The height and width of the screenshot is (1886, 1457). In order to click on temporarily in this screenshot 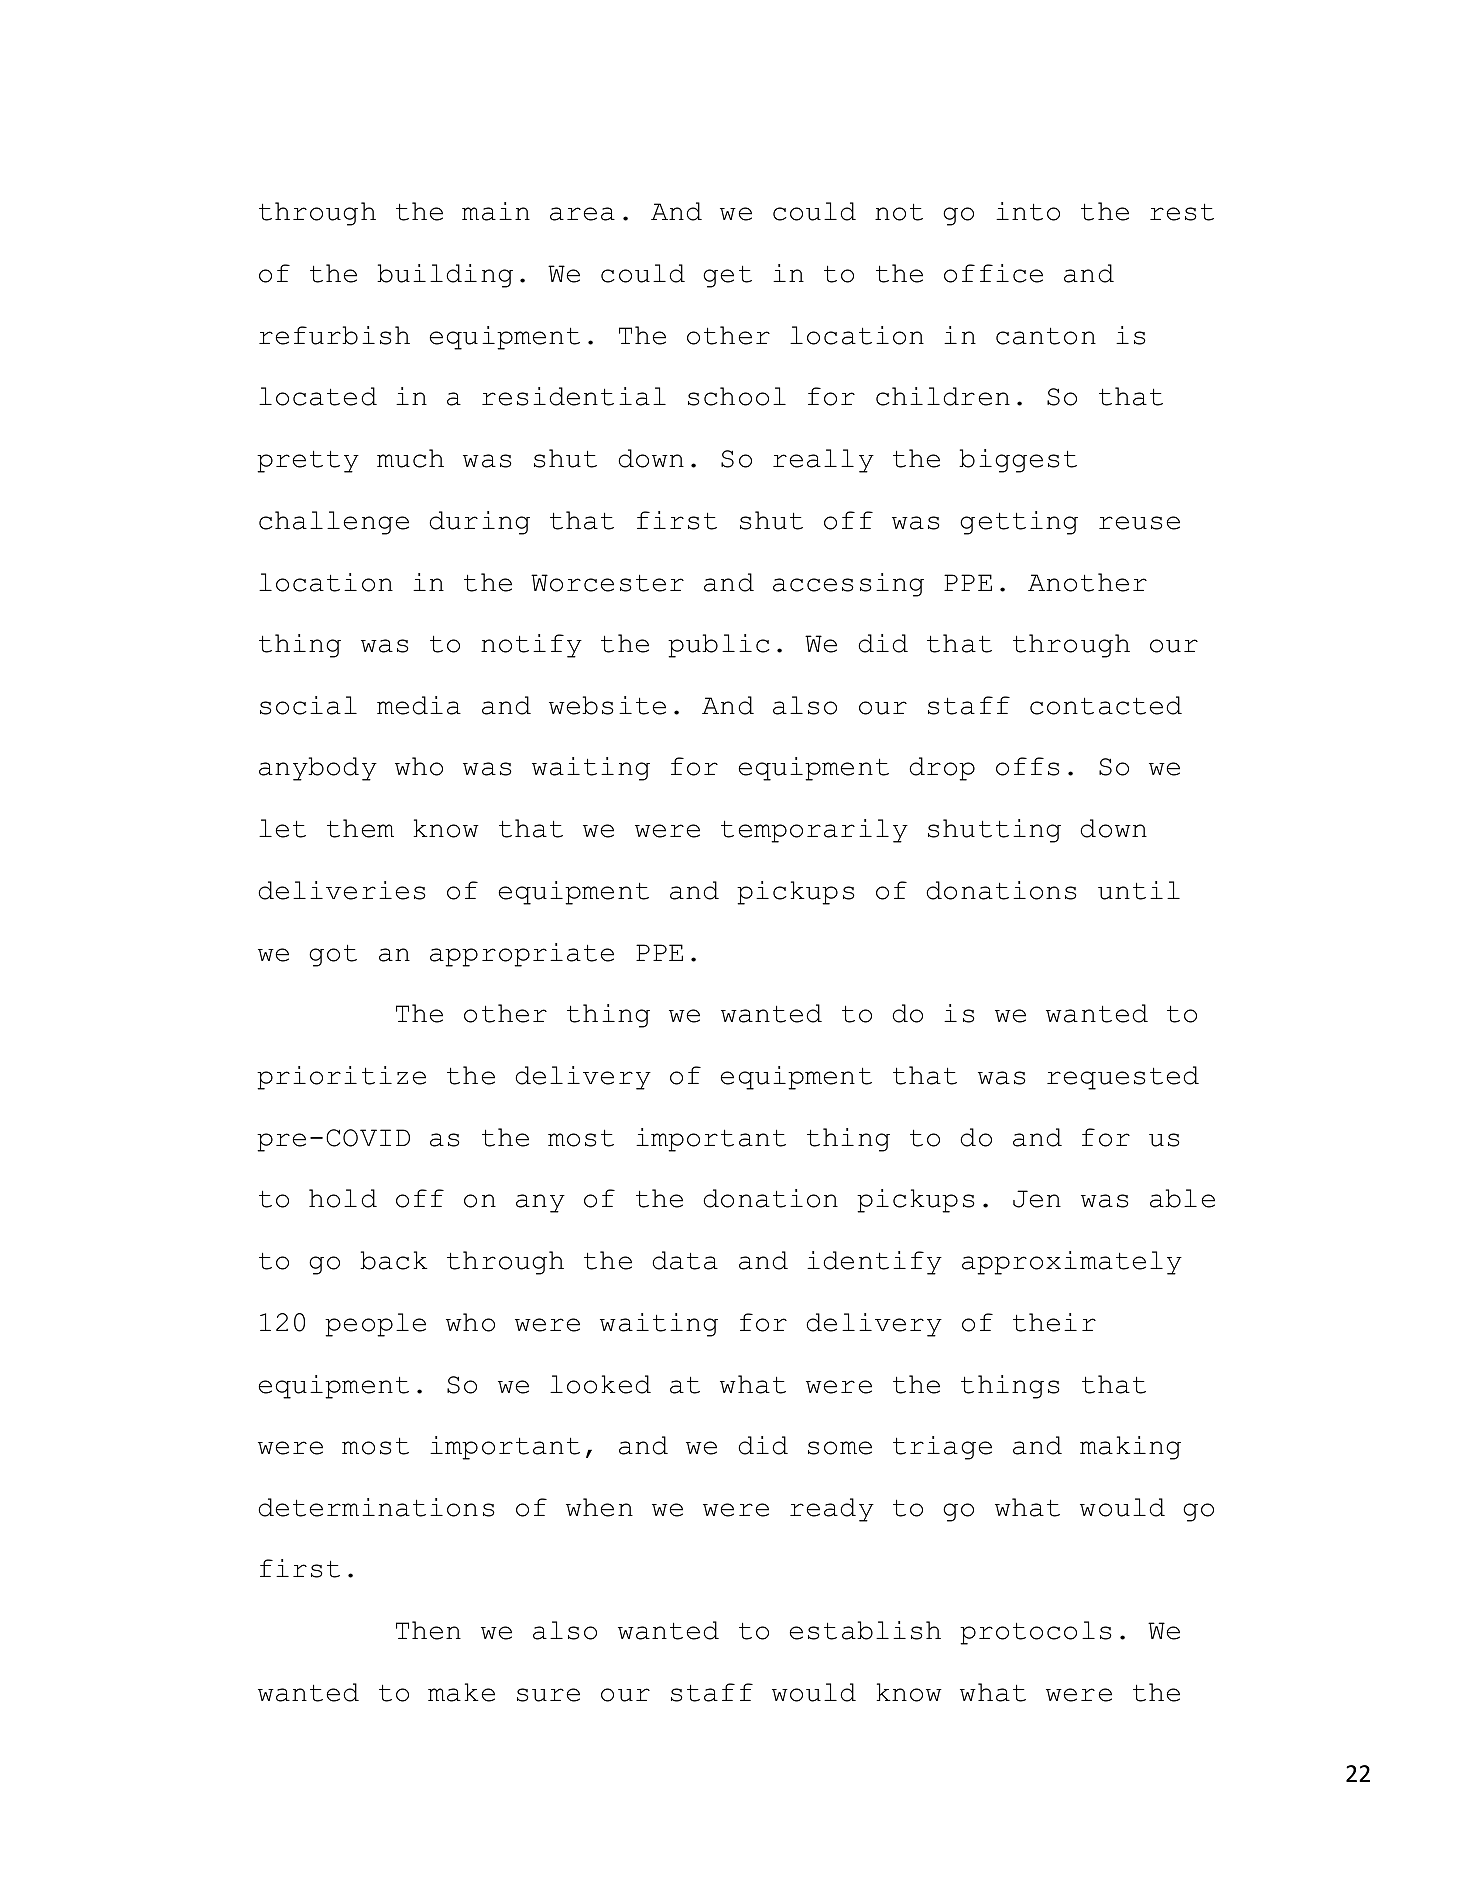, I will do `click(814, 831)`.
